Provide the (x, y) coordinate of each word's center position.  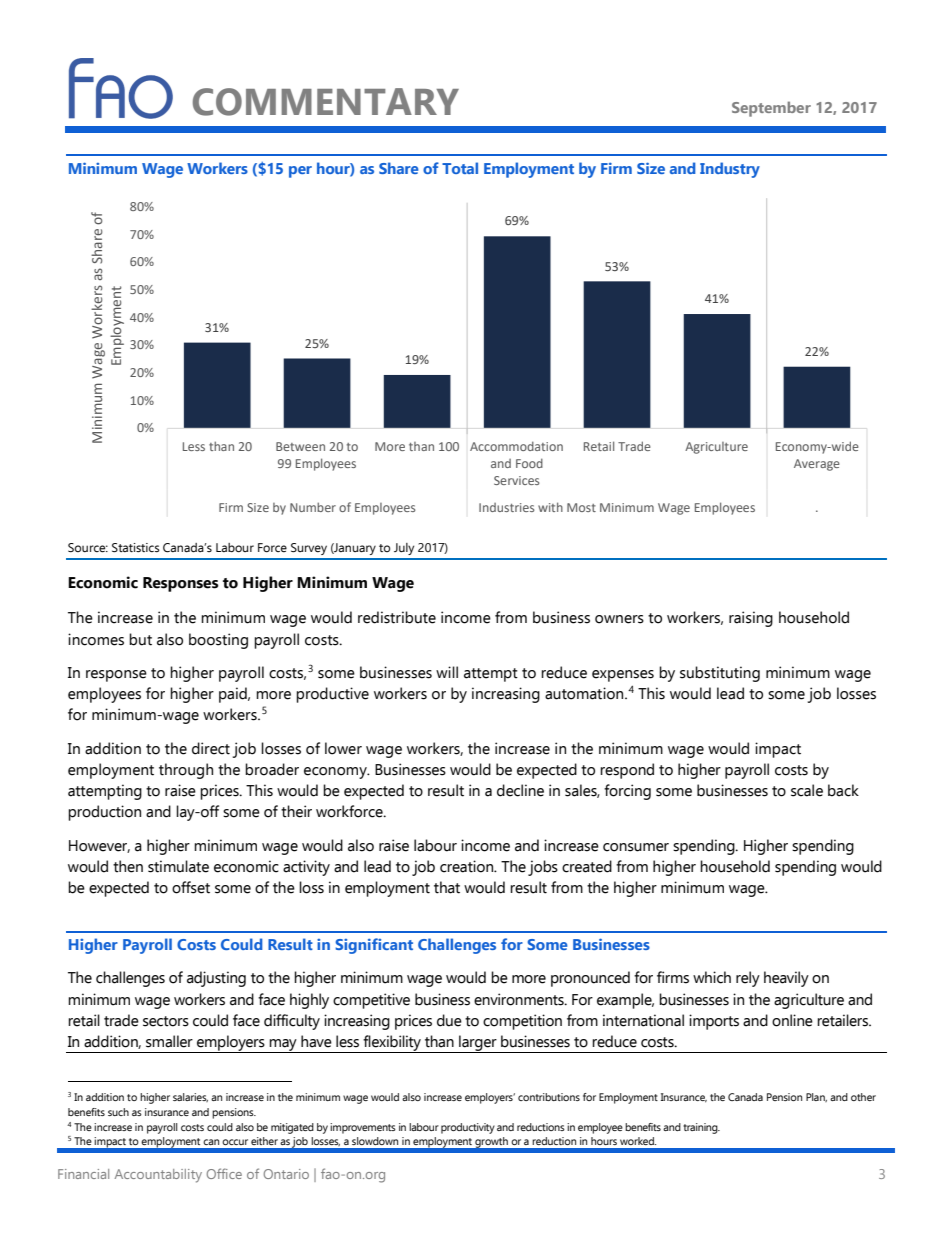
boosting (218, 641)
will (447, 672)
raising (751, 619)
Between (300, 446)
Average (817, 465)
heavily (786, 979)
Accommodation (516, 446)
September (771, 109)
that (447, 887)
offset (191, 887)
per (300, 172)
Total (460, 168)
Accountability (158, 1176)
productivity (468, 1128)
